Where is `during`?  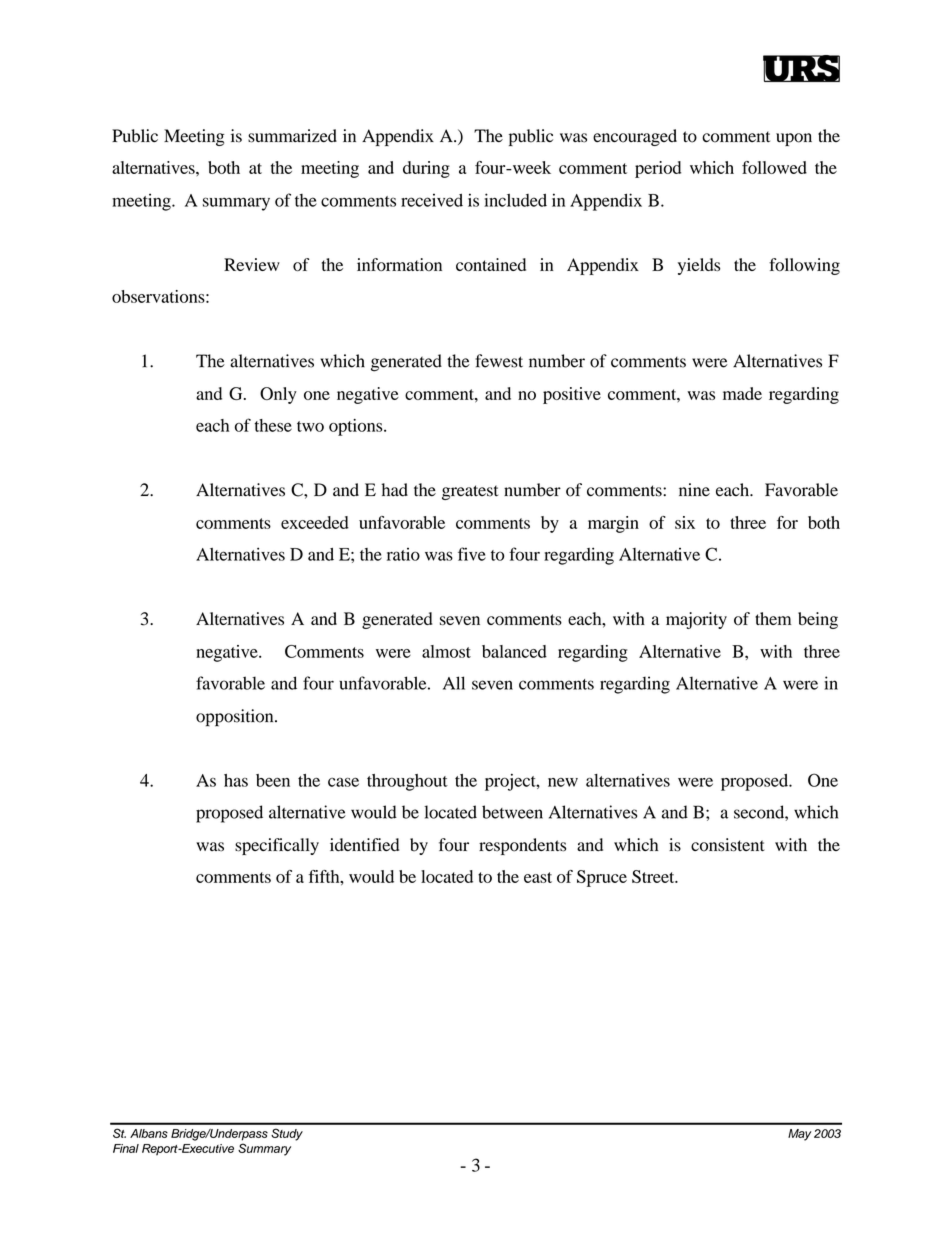
during is located at coordinates (426, 169).
